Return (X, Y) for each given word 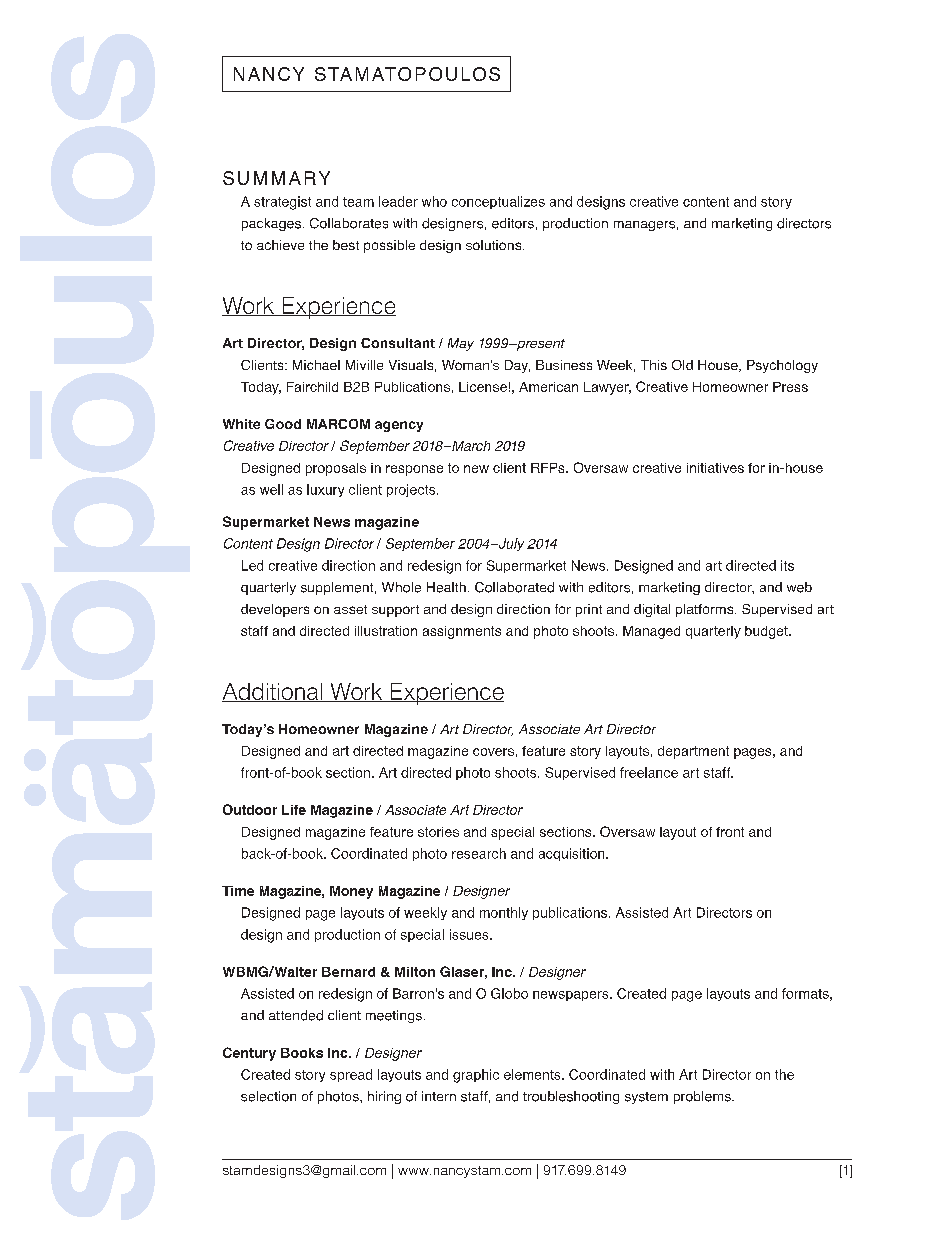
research (479, 853)
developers (275, 610)
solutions (495, 245)
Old (682, 365)
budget (767, 632)
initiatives (715, 468)
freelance (649, 772)
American (548, 387)
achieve (280, 245)
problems (703, 1097)
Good (283, 424)
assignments (462, 632)
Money (351, 892)
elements (533, 1074)
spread (351, 1075)
